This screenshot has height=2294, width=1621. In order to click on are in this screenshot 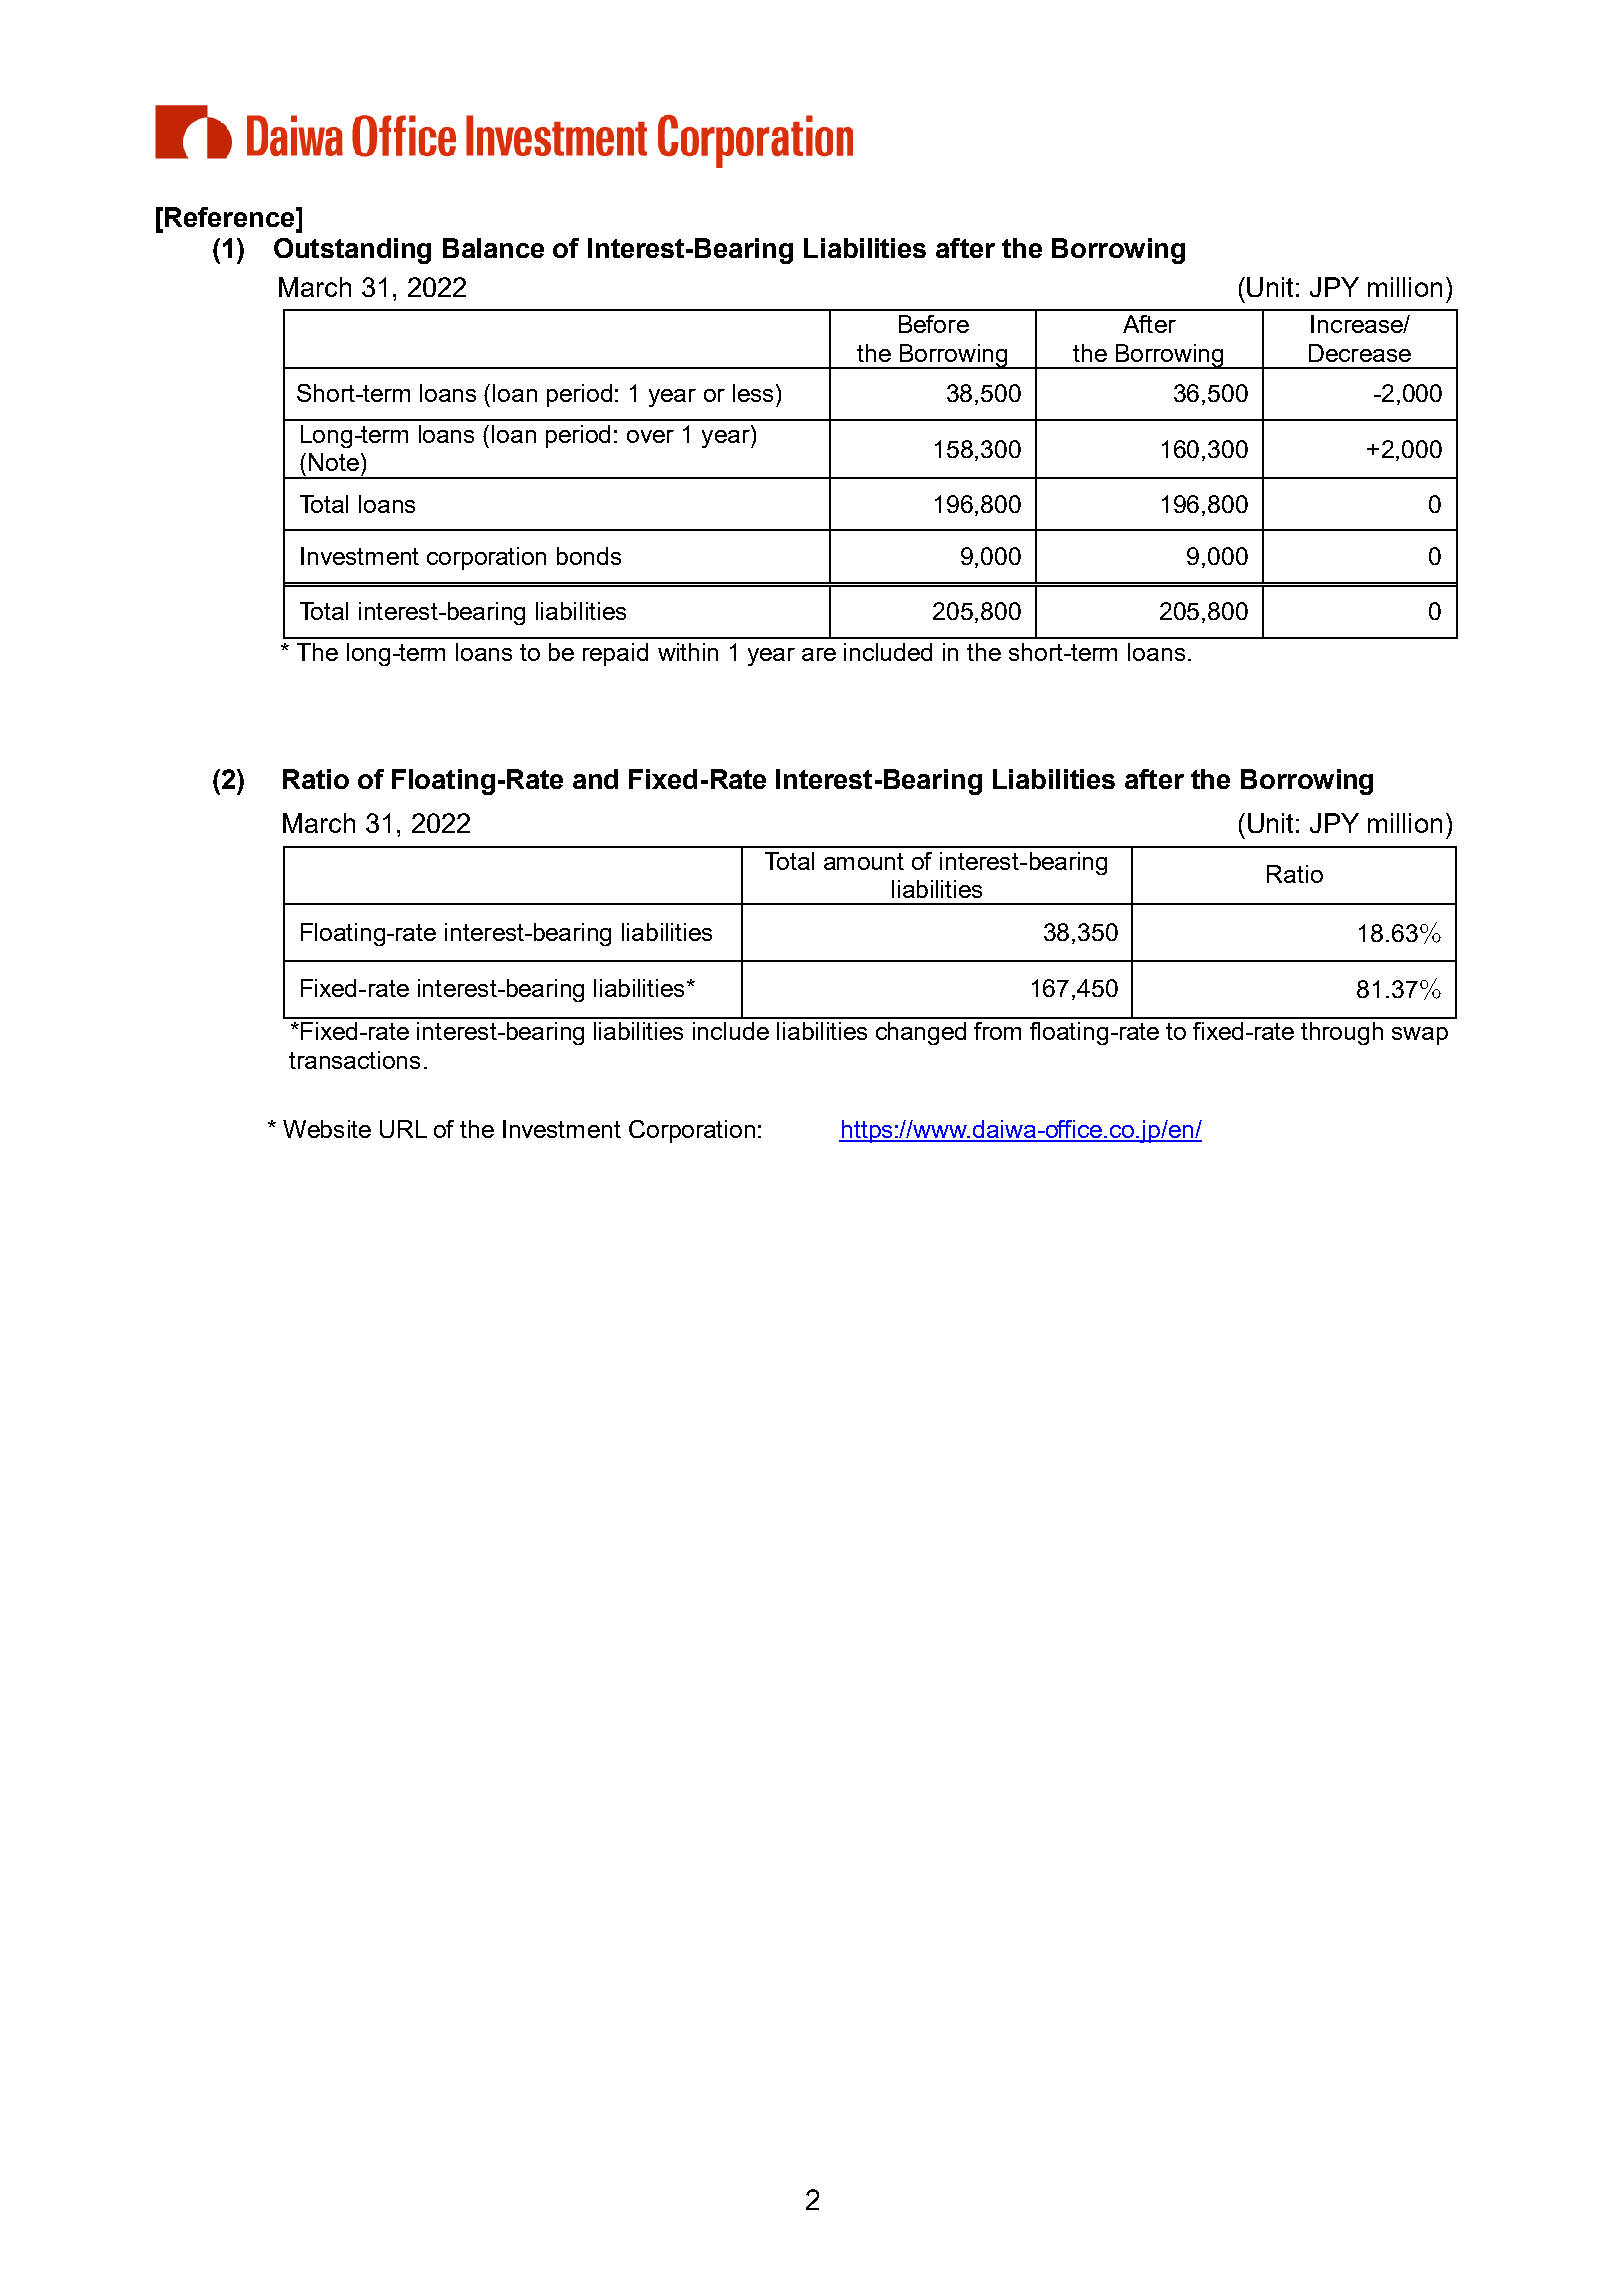, I will do `click(819, 654)`.
